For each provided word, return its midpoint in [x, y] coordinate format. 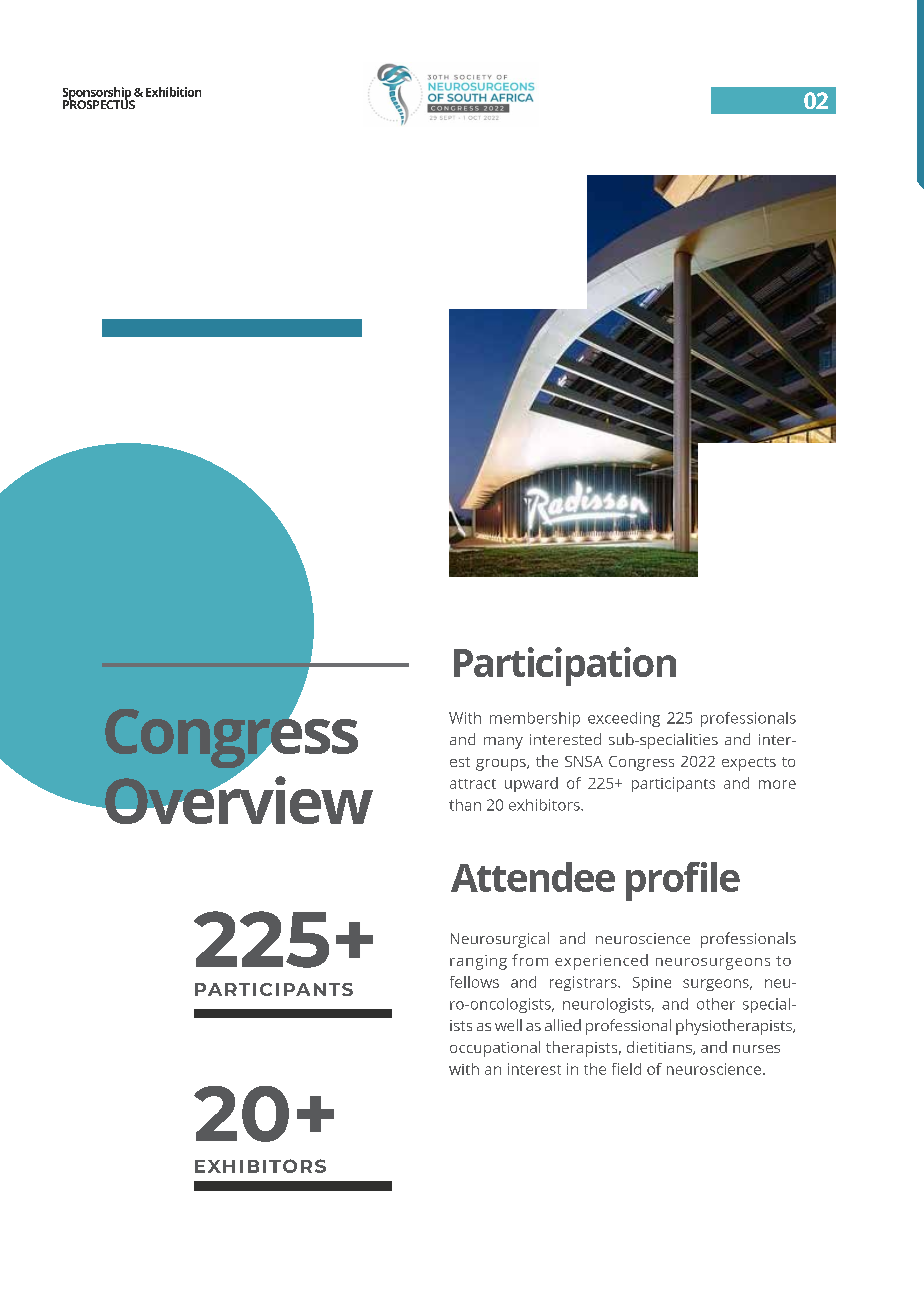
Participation [565, 666]
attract [473, 784]
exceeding [624, 719]
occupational [495, 1049]
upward [531, 784]
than [465, 805]
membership [535, 719]
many [503, 743]
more [777, 784]
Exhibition [173, 92]
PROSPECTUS [99, 103]
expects [749, 764]
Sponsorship [98, 94]
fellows [474, 982]
